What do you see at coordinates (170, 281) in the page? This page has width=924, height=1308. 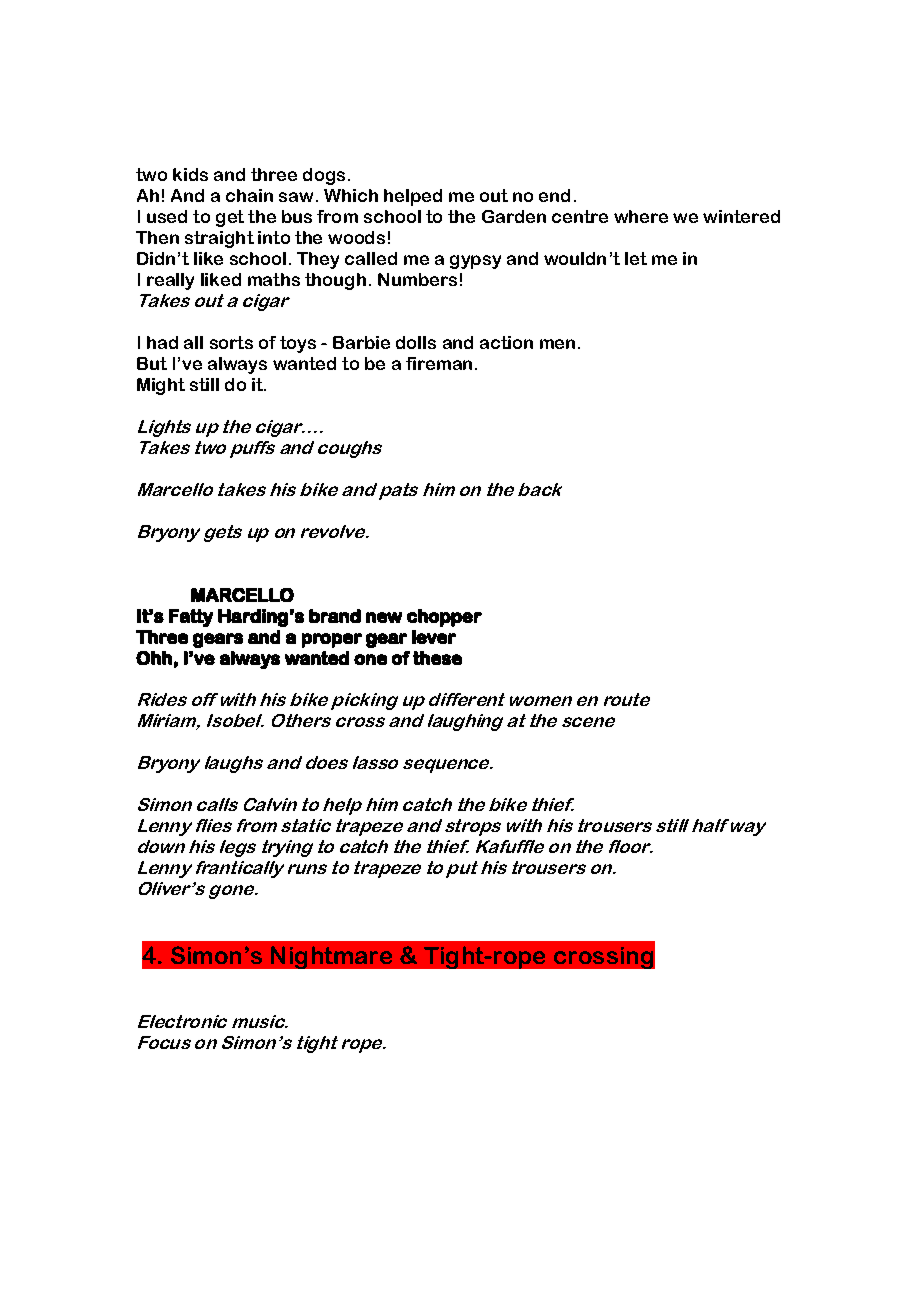 I see `really` at bounding box center [170, 281].
